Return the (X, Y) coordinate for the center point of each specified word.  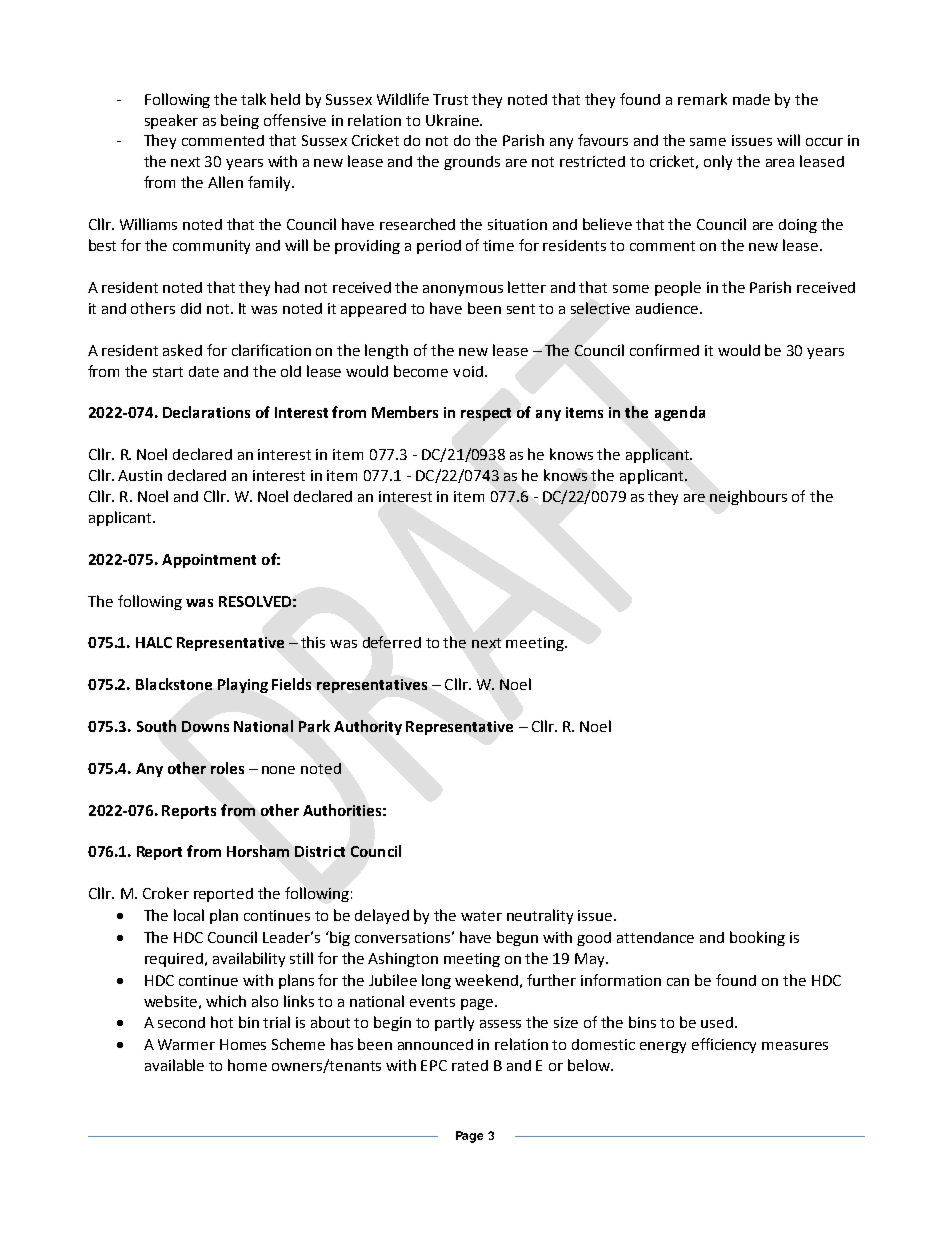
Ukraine (453, 120)
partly (454, 1023)
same (708, 142)
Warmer (186, 1044)
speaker (171, 121)
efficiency (724, 1045)
